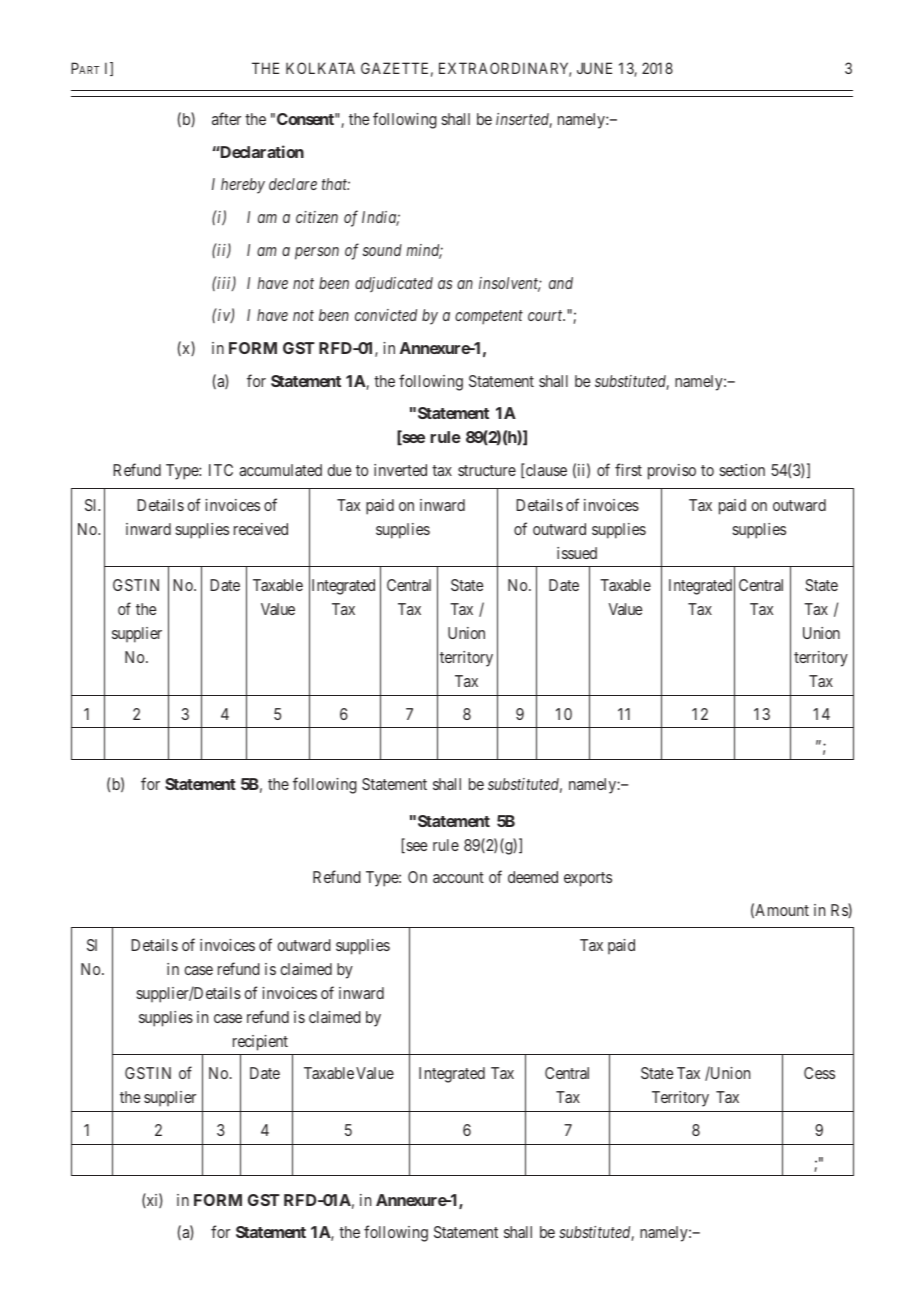 This page has width=924, height=1308. I want to click on recipient, so click(260, 1043).
